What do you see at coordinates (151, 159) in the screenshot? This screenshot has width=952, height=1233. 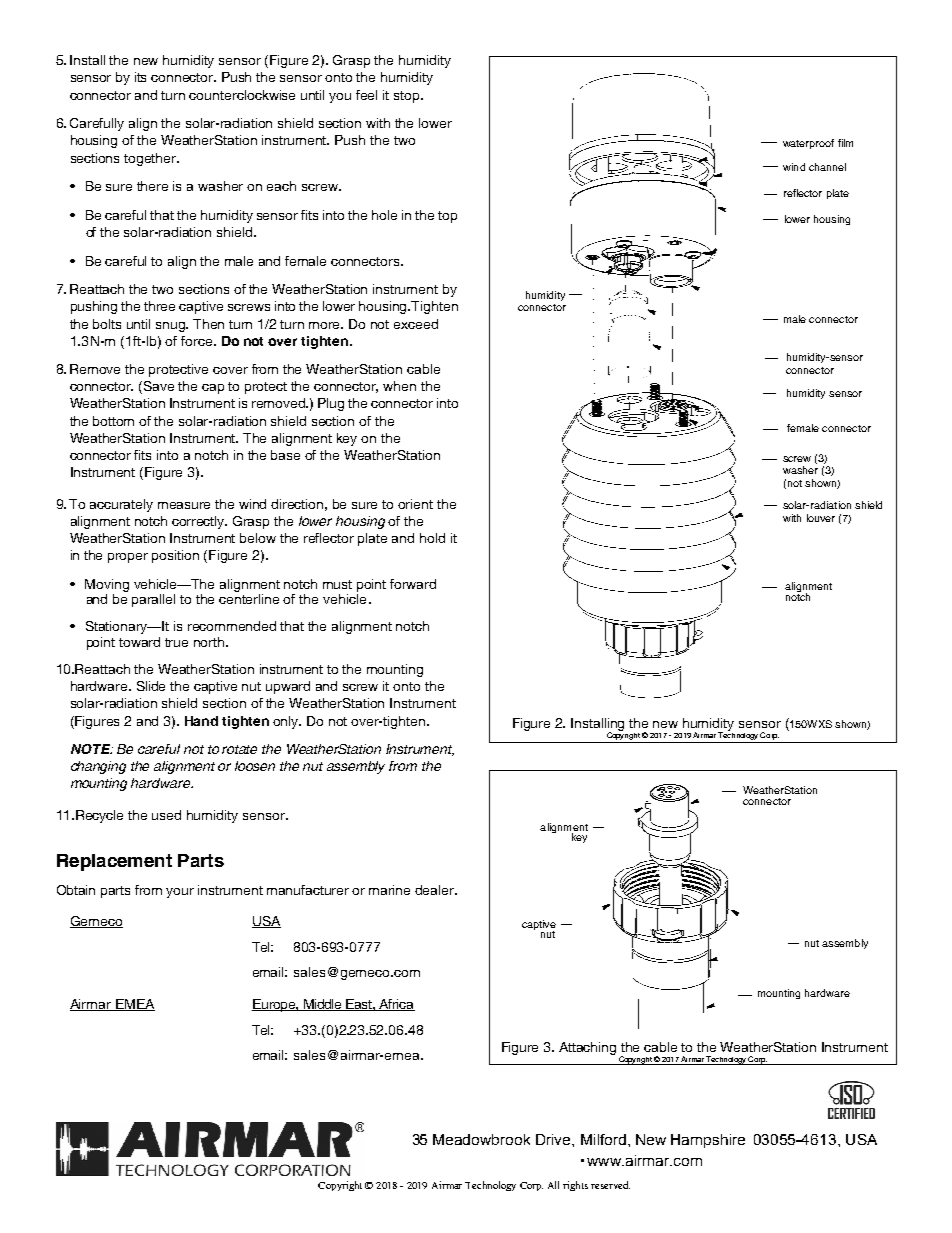 I see `together` at bounding box center [151, 159].
